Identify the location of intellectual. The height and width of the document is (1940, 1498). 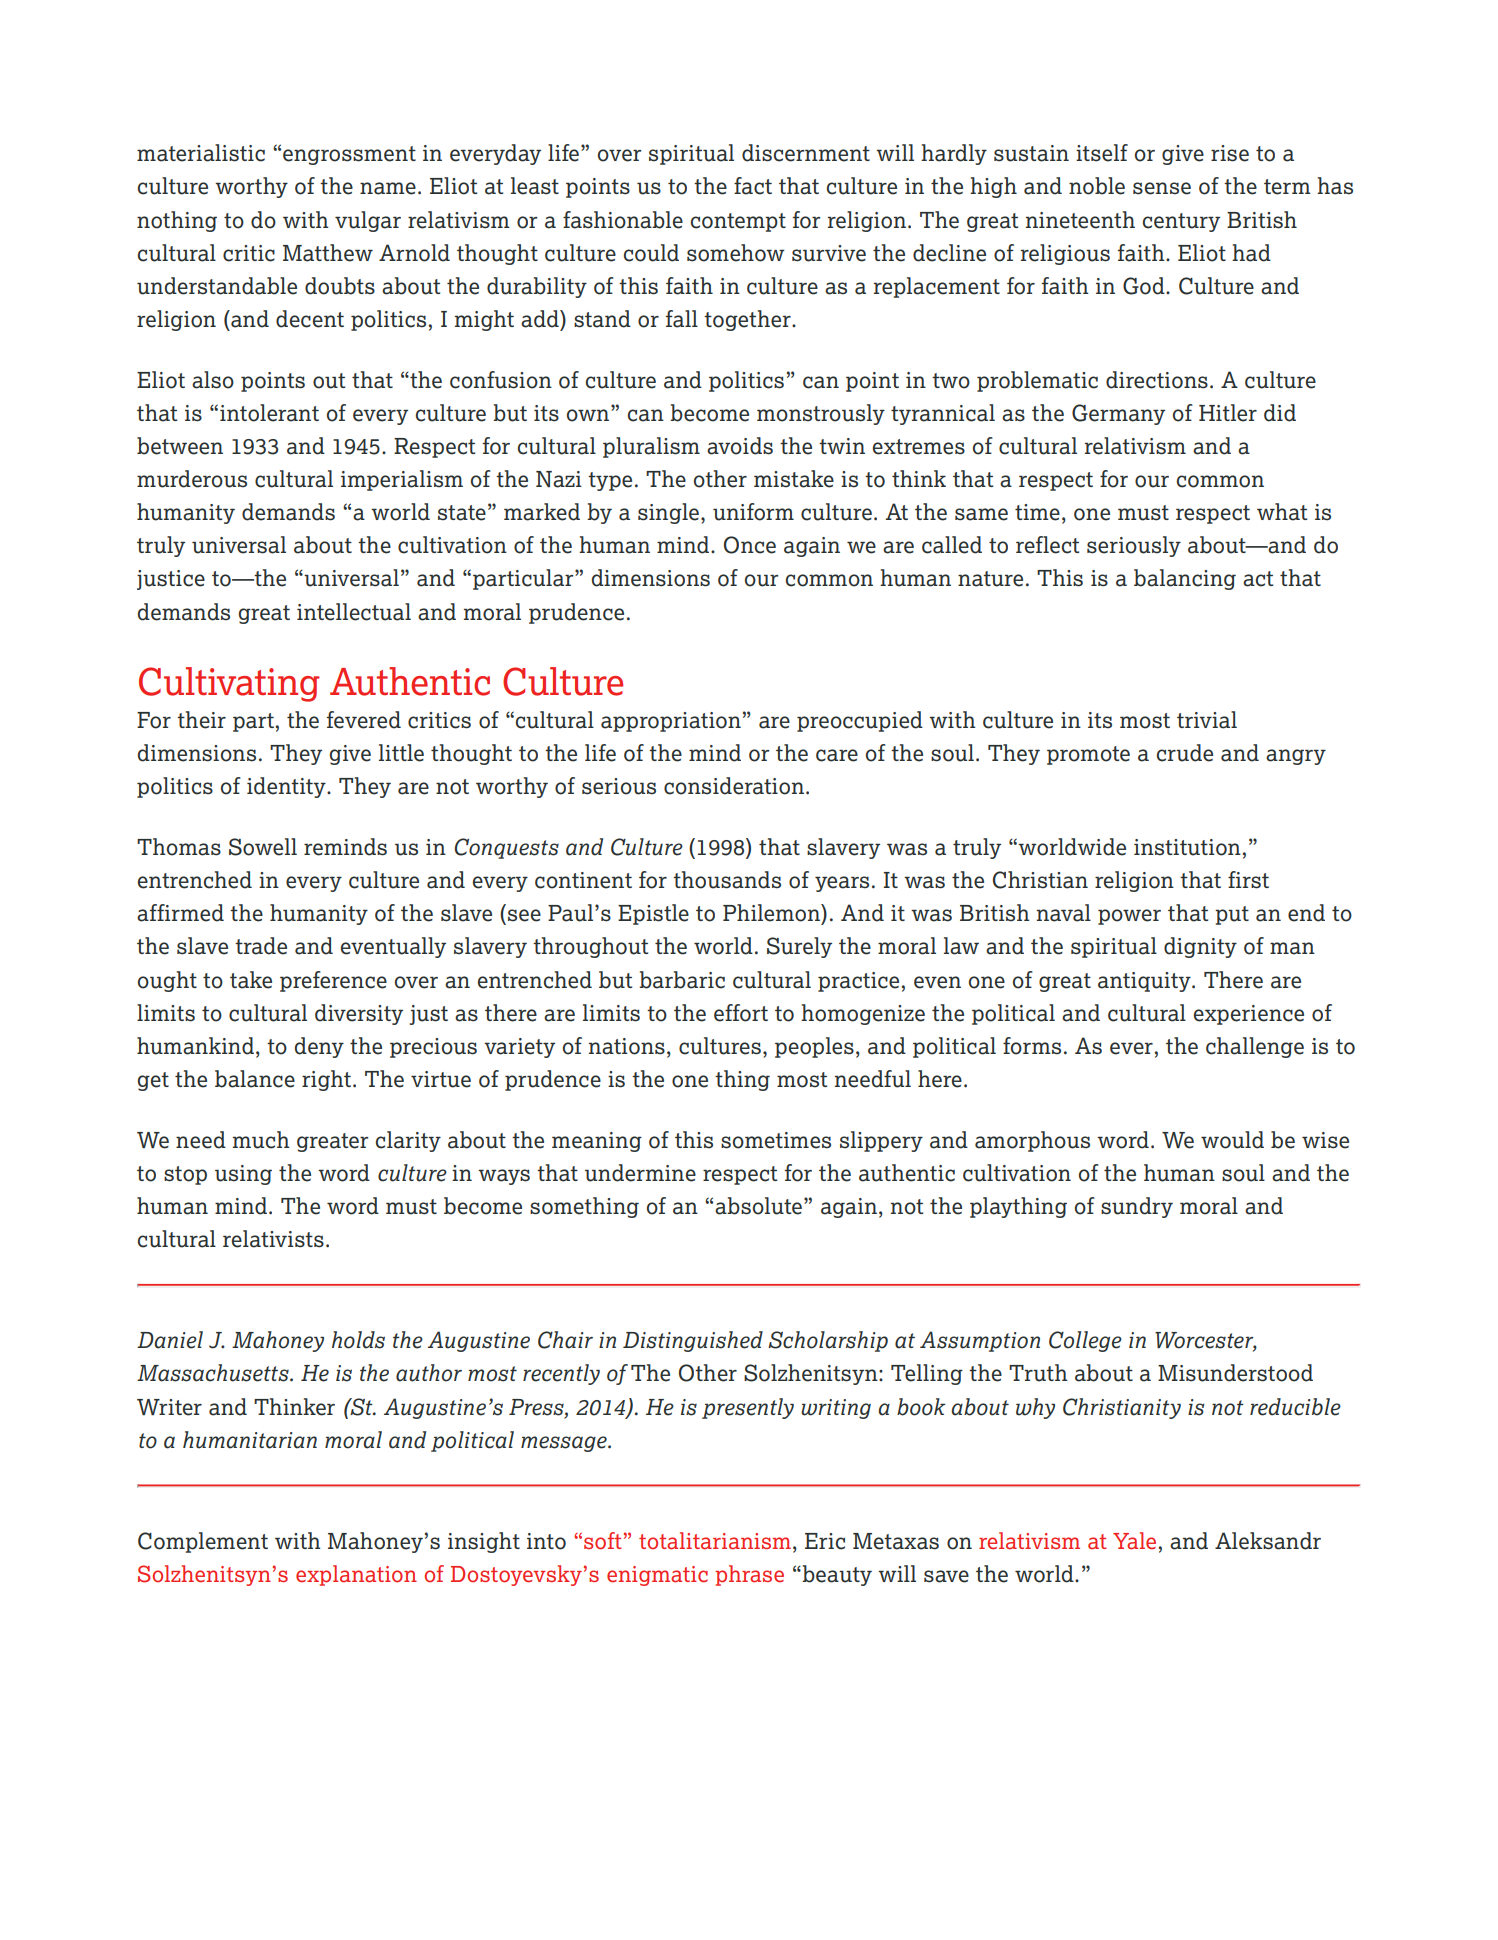
(354, 612).
